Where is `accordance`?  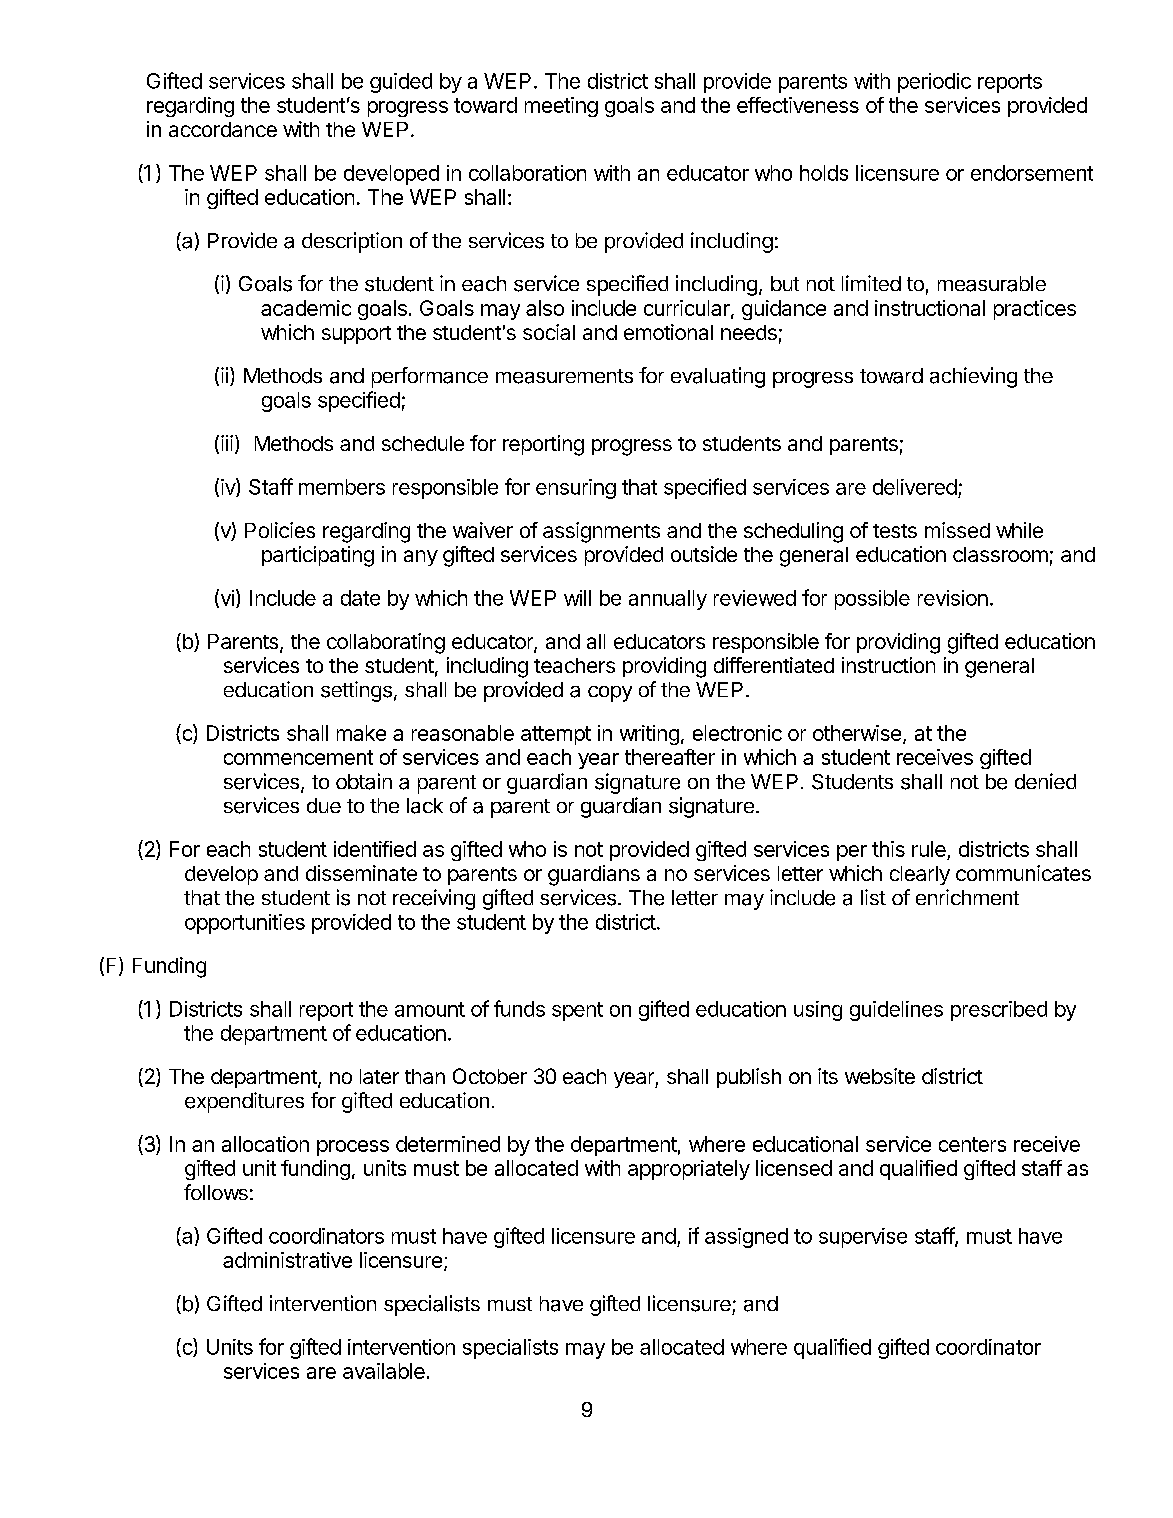
accordance is located at coordinates (223, 129).
